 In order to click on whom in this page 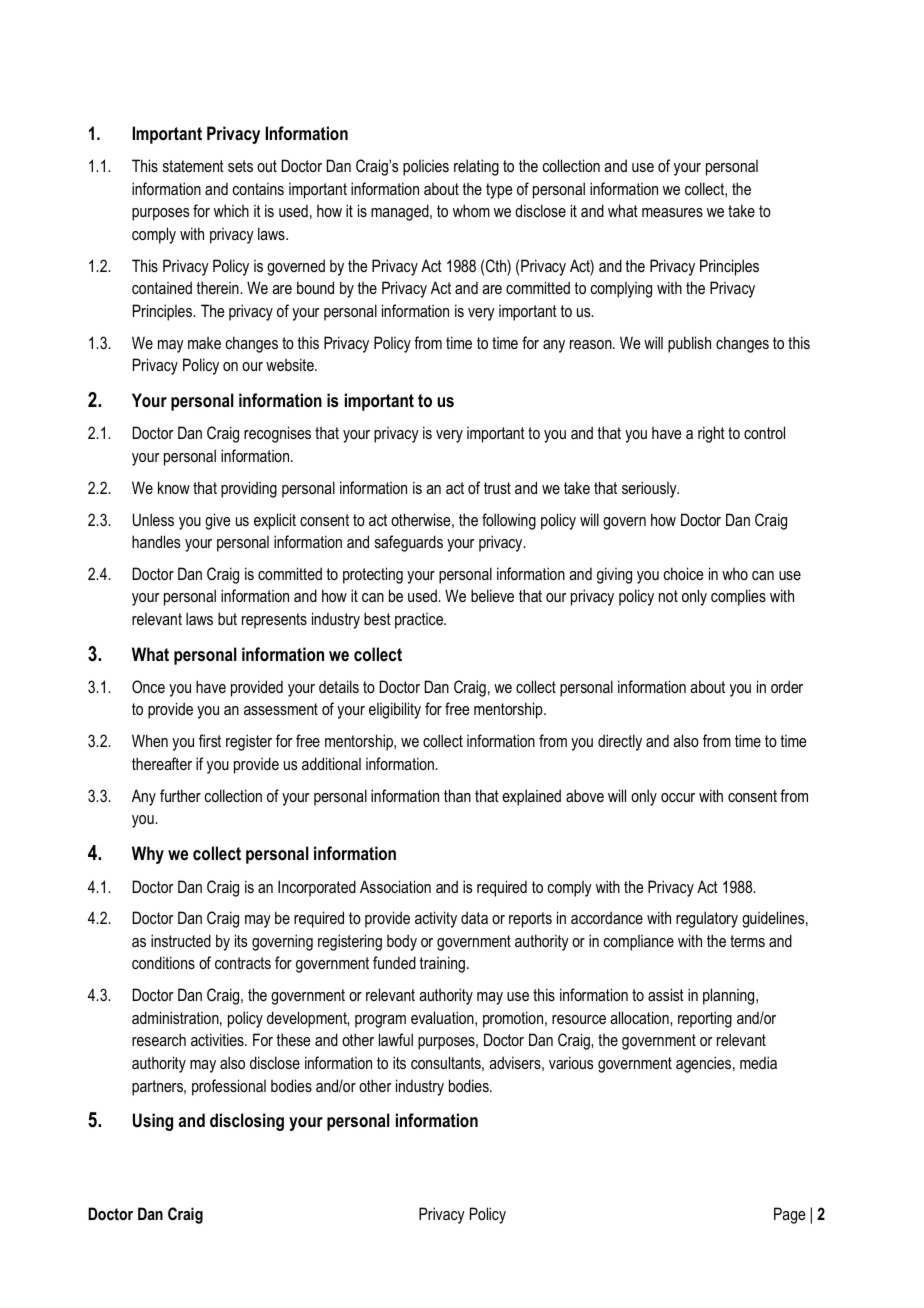, I will do `click(471, 210)`.
